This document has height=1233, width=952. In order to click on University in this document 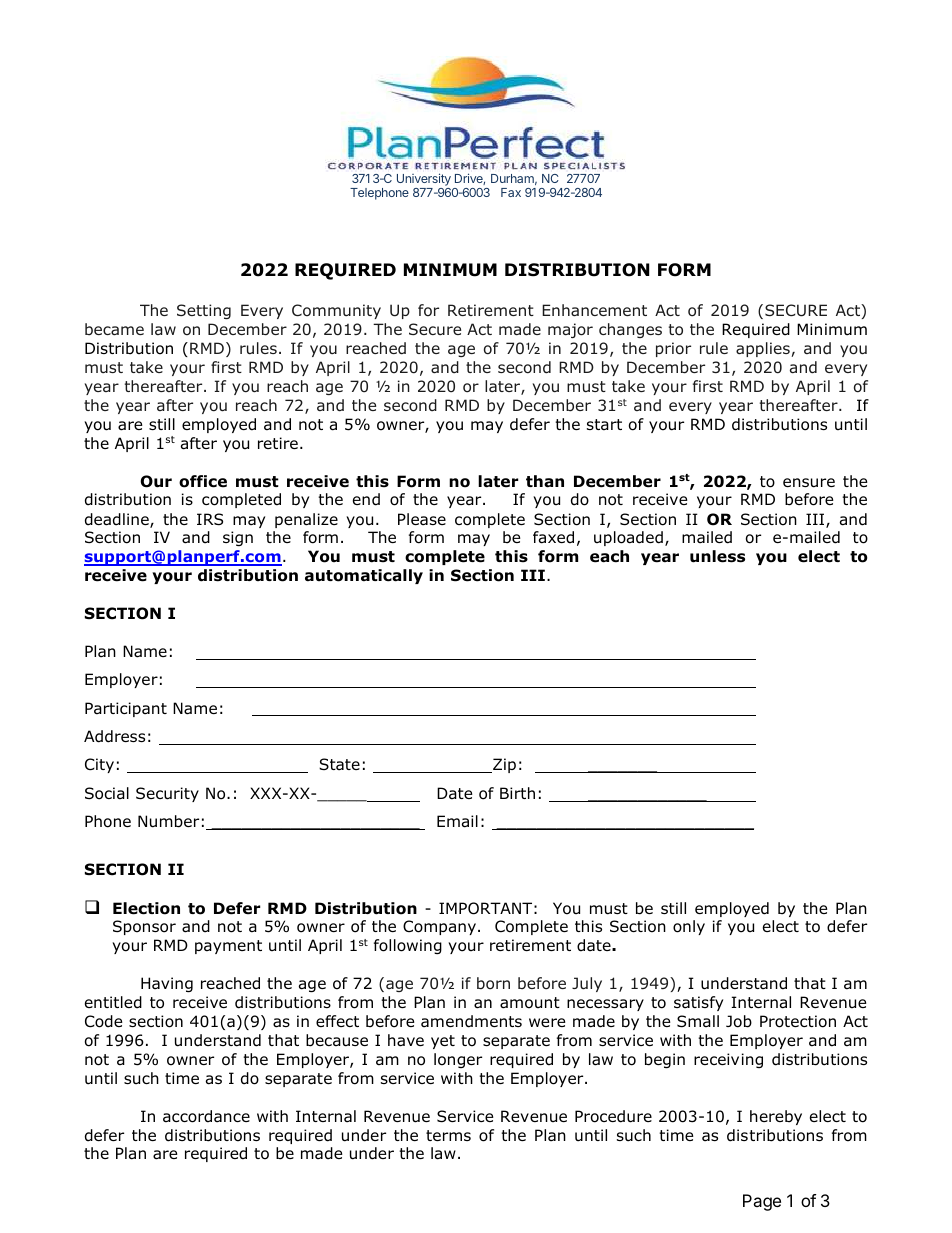, I will do `click(424, 181)`.
